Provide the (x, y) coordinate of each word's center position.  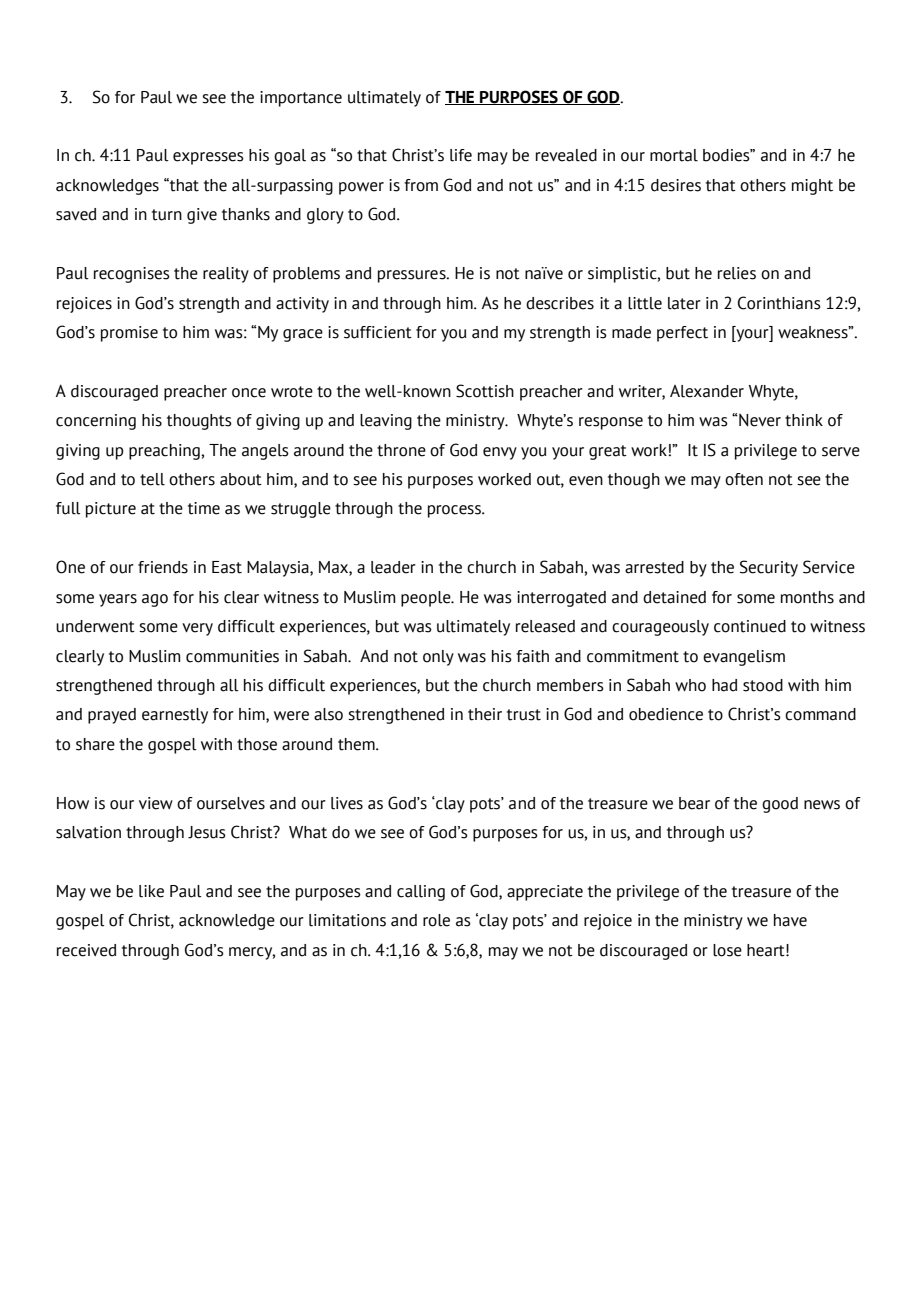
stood (763, 685)
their (485, 714)
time (204, 508)
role (436, 920)
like (151, 891)
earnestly (175, 716)
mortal (674, 155)
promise (129, 334)
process (455, 511)
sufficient (378, 332)
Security (769, 568)
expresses (208, 158)
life (461, 155)
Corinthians (779, 303)
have (790, 920)
